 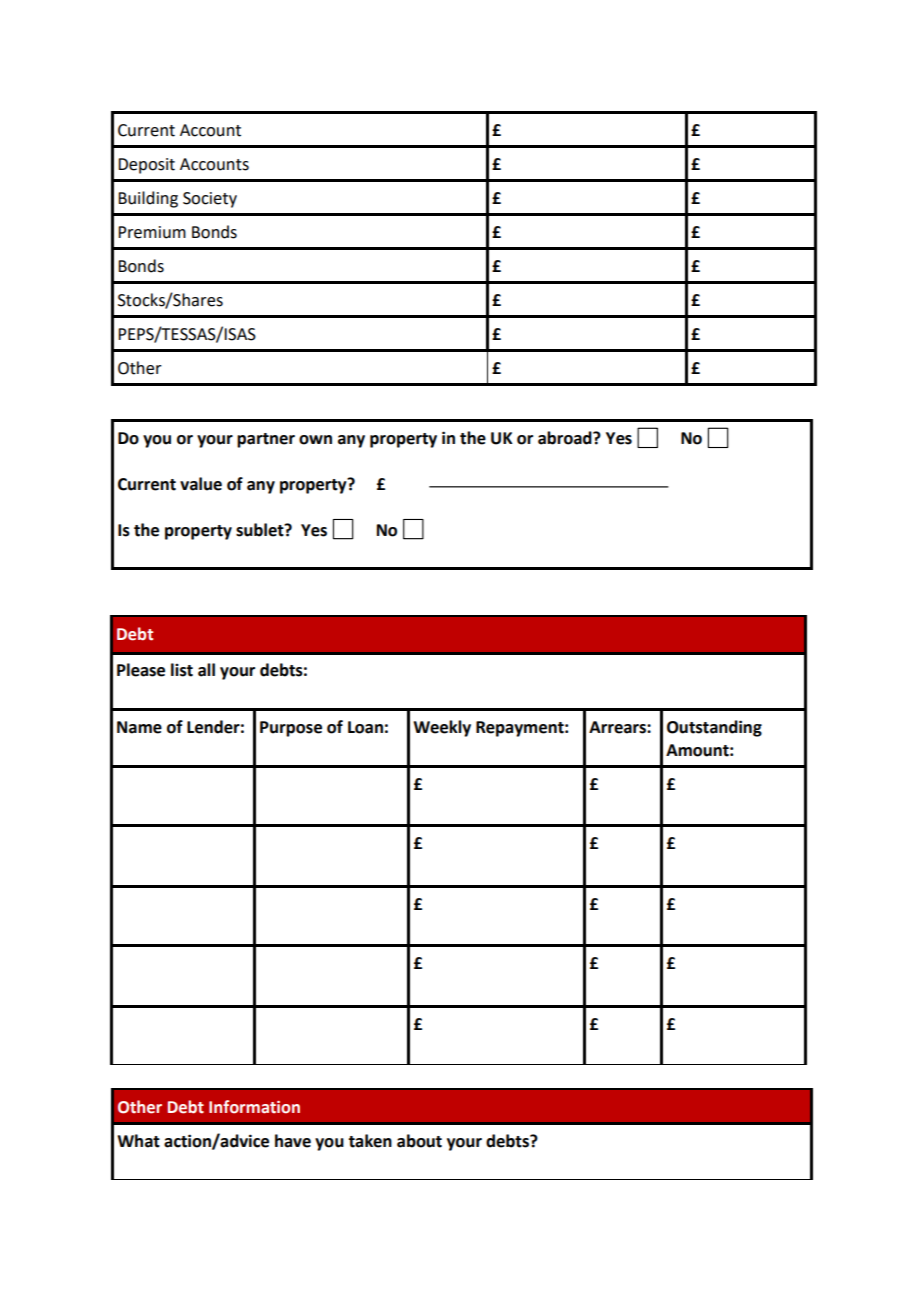 What do you see at coordinates (254, 1107) in the image?
I see `Information` at bounding box center [254, 1107].
